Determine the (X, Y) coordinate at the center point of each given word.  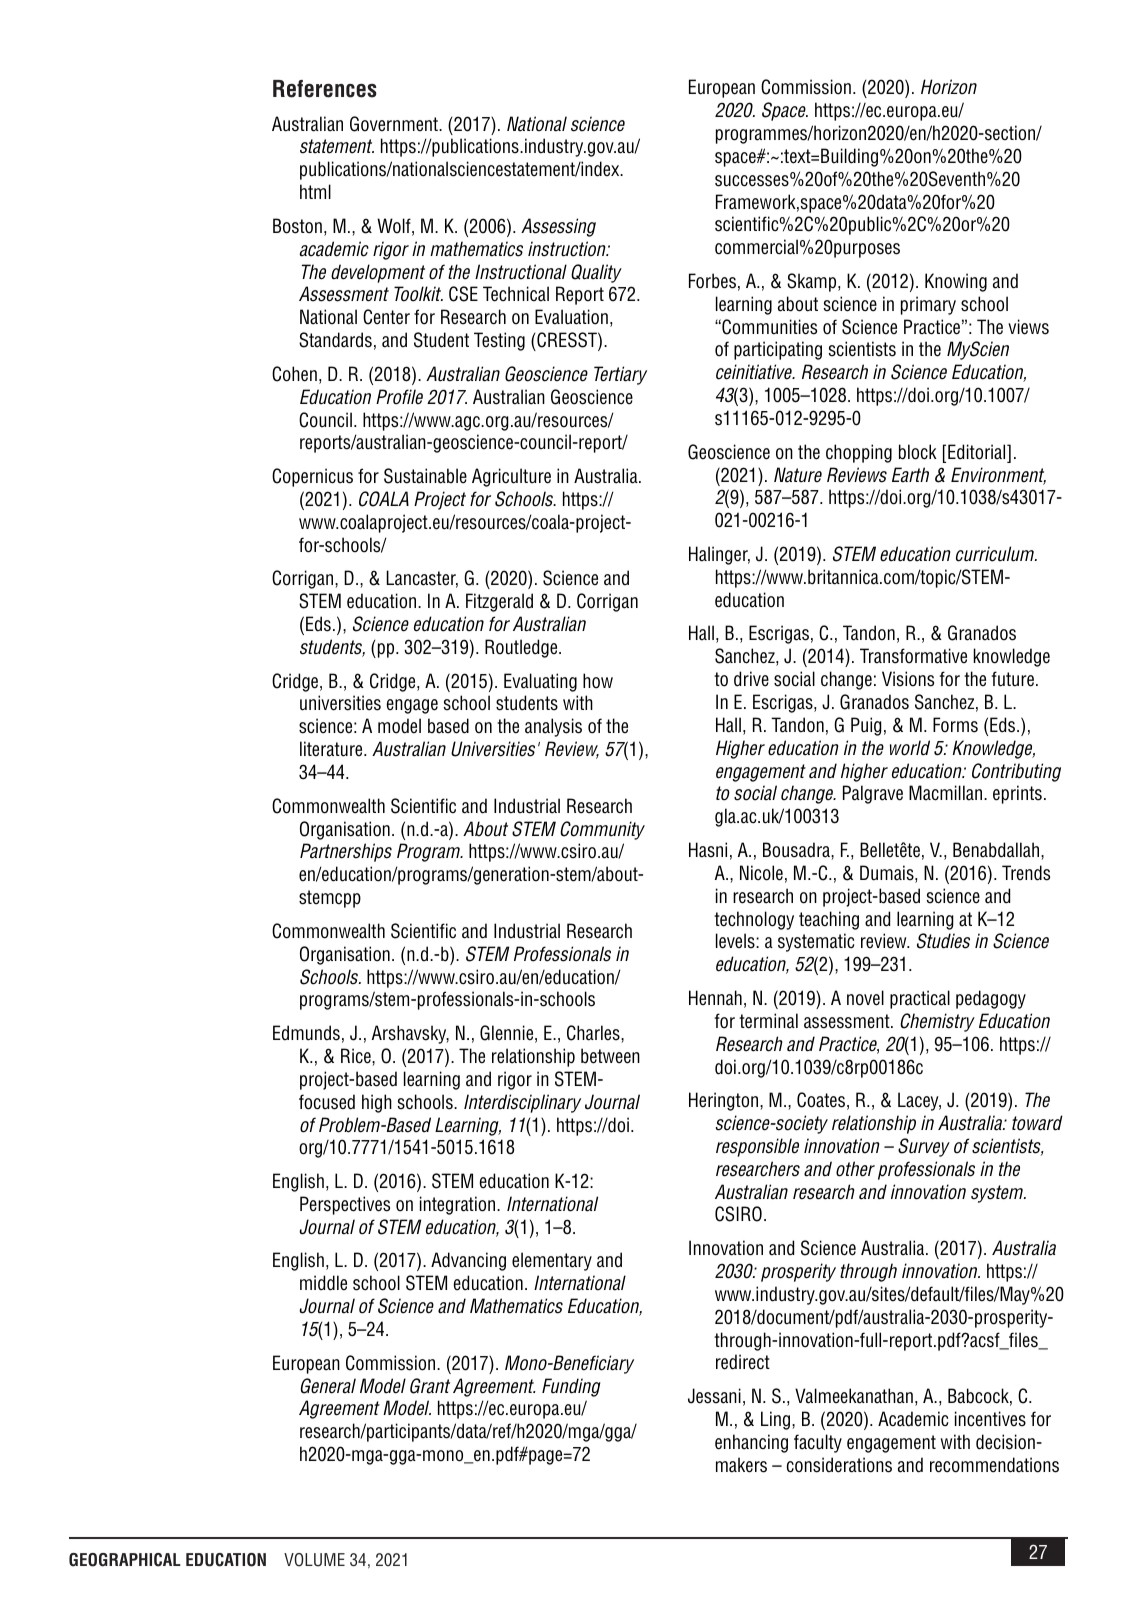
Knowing (956, 282)
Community (603, 830)
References (325, 89)
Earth (910, 475)
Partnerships (346, 852)
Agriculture (511, 477)
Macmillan (947, 793)
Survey (924, 1147)
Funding (571, 1387)
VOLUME (314, 1560)
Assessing (558, 227)
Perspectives (345, 1205)
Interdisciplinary (522, 1103)
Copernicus (312, 477)
